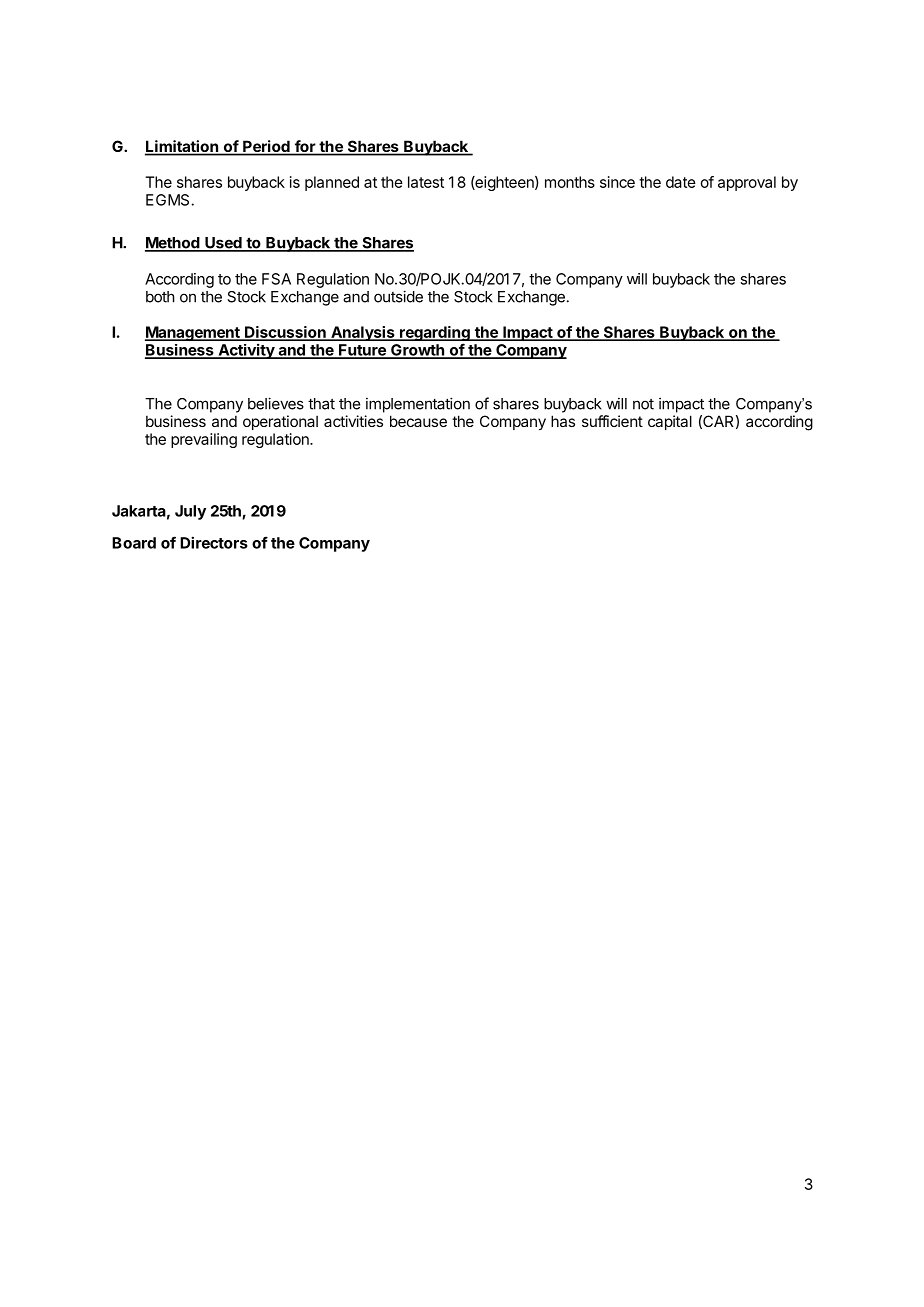  Describe the element at coordinates (223, 244) in the image. I see `Used` at that location.
